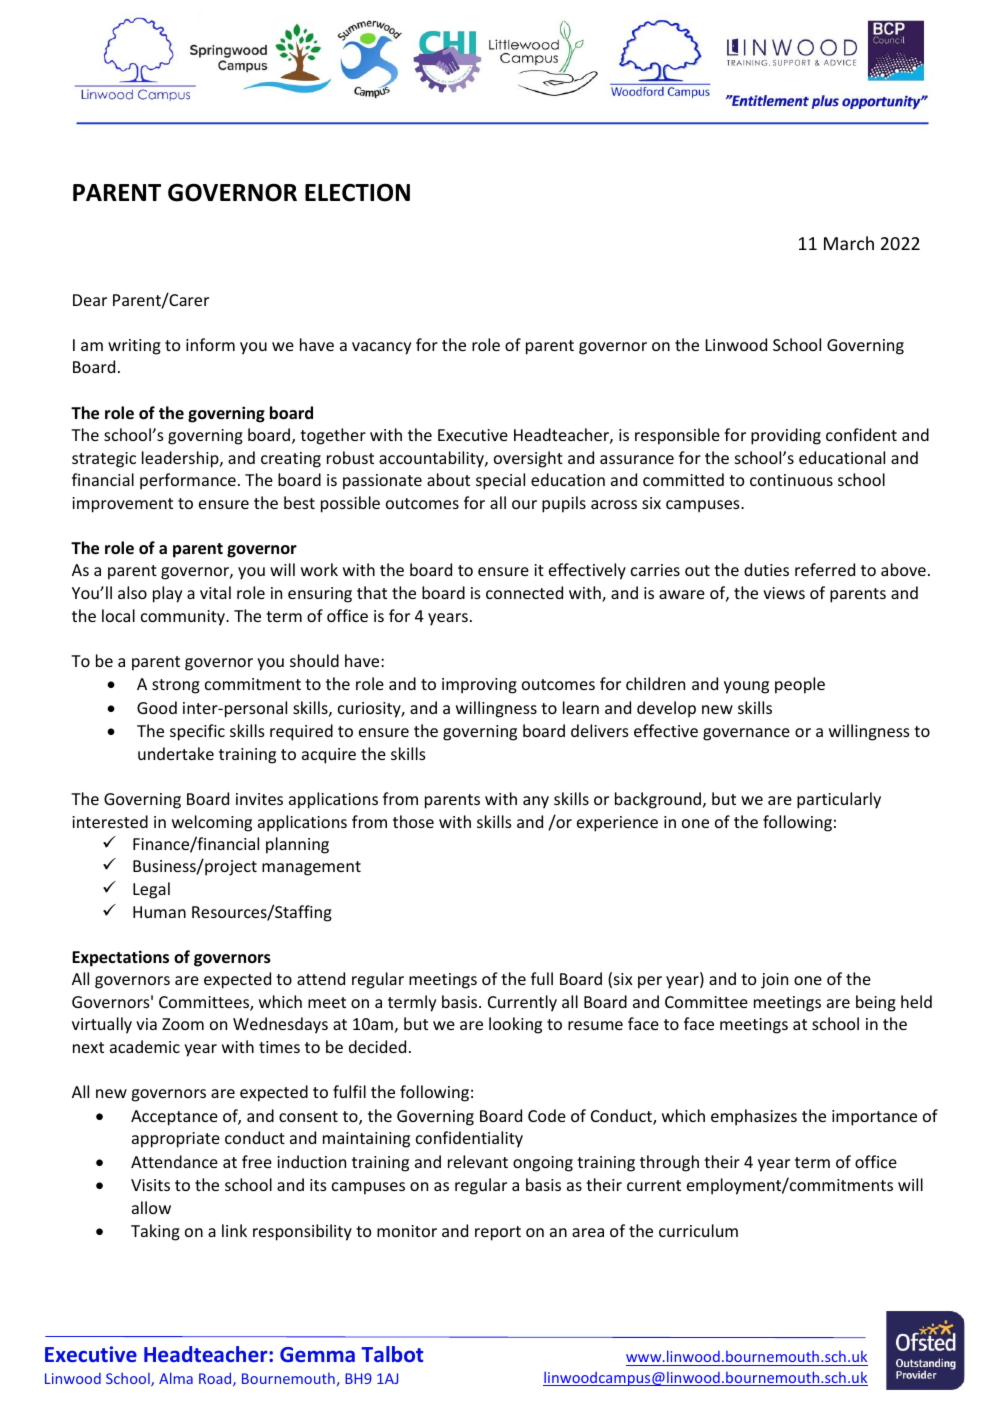 Image resolution: width=1000 pixels, height=1414 pixels. Describe the element at coordinates (392, 1354) in the page. I see `Talbot` at that location.
